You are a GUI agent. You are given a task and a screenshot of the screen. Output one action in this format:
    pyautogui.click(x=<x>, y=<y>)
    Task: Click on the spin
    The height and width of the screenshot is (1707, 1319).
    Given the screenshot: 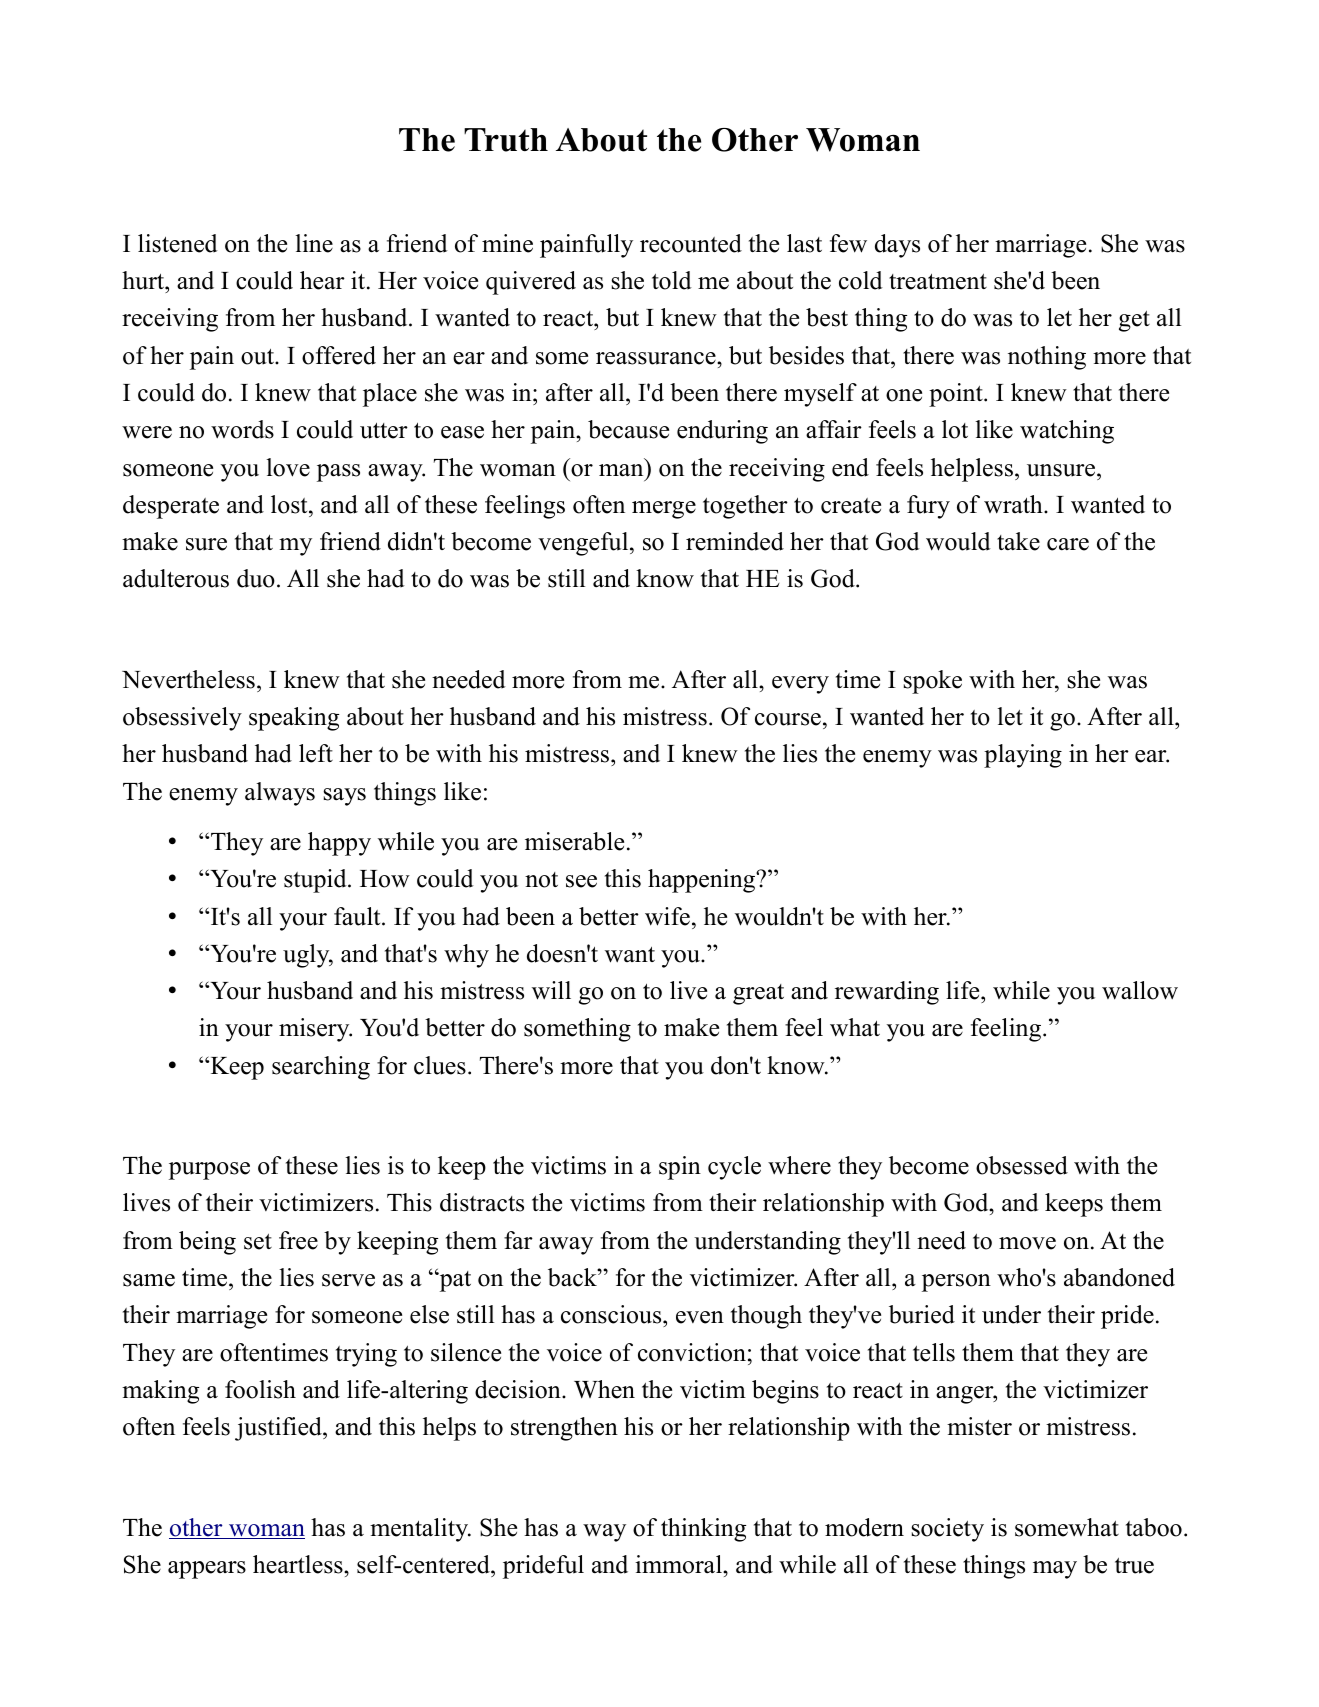 What is the action you would take?
    pyautogui.click(x=680, y=1168)
